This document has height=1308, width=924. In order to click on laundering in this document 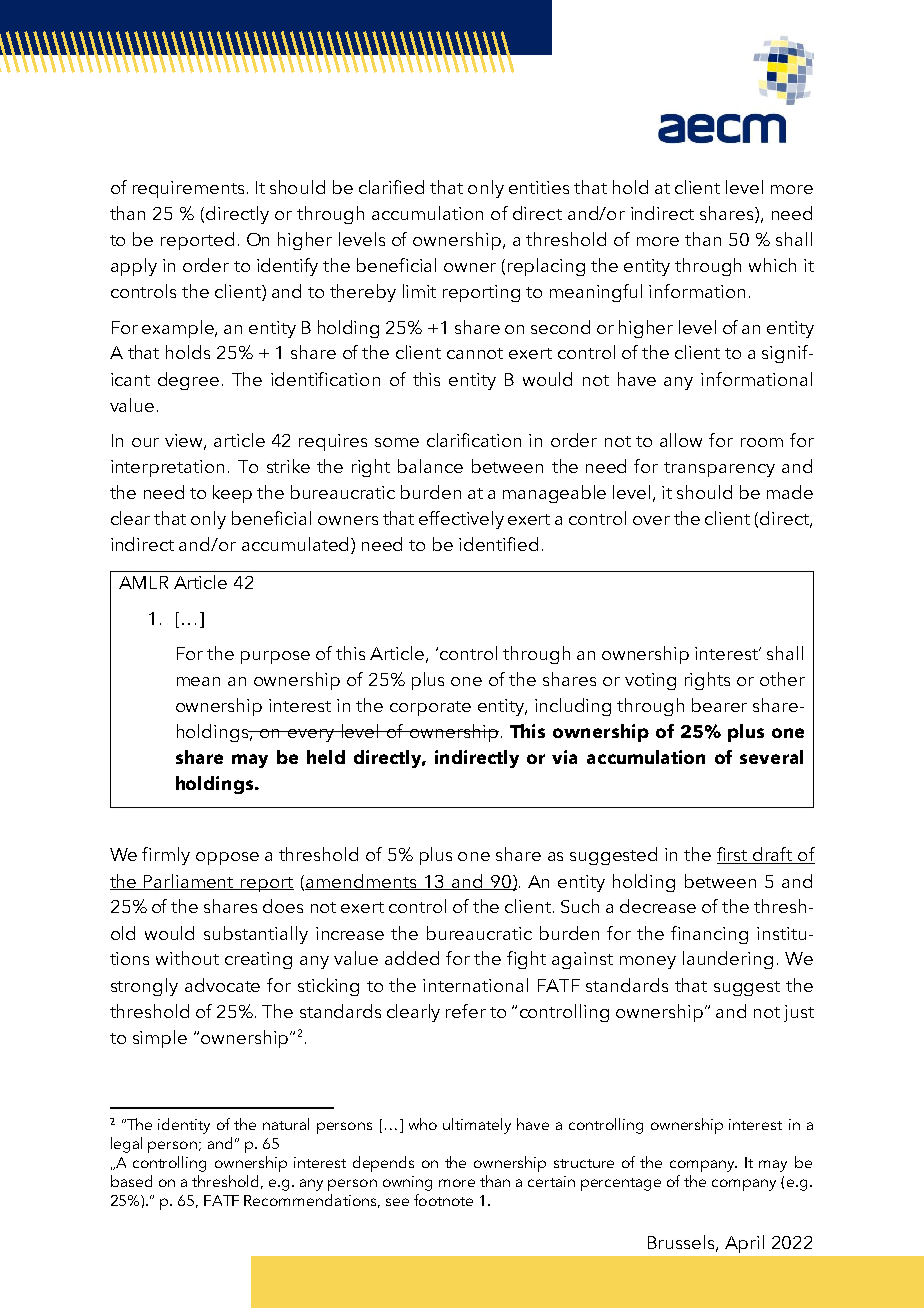, I will do `click(728, 960)`.
